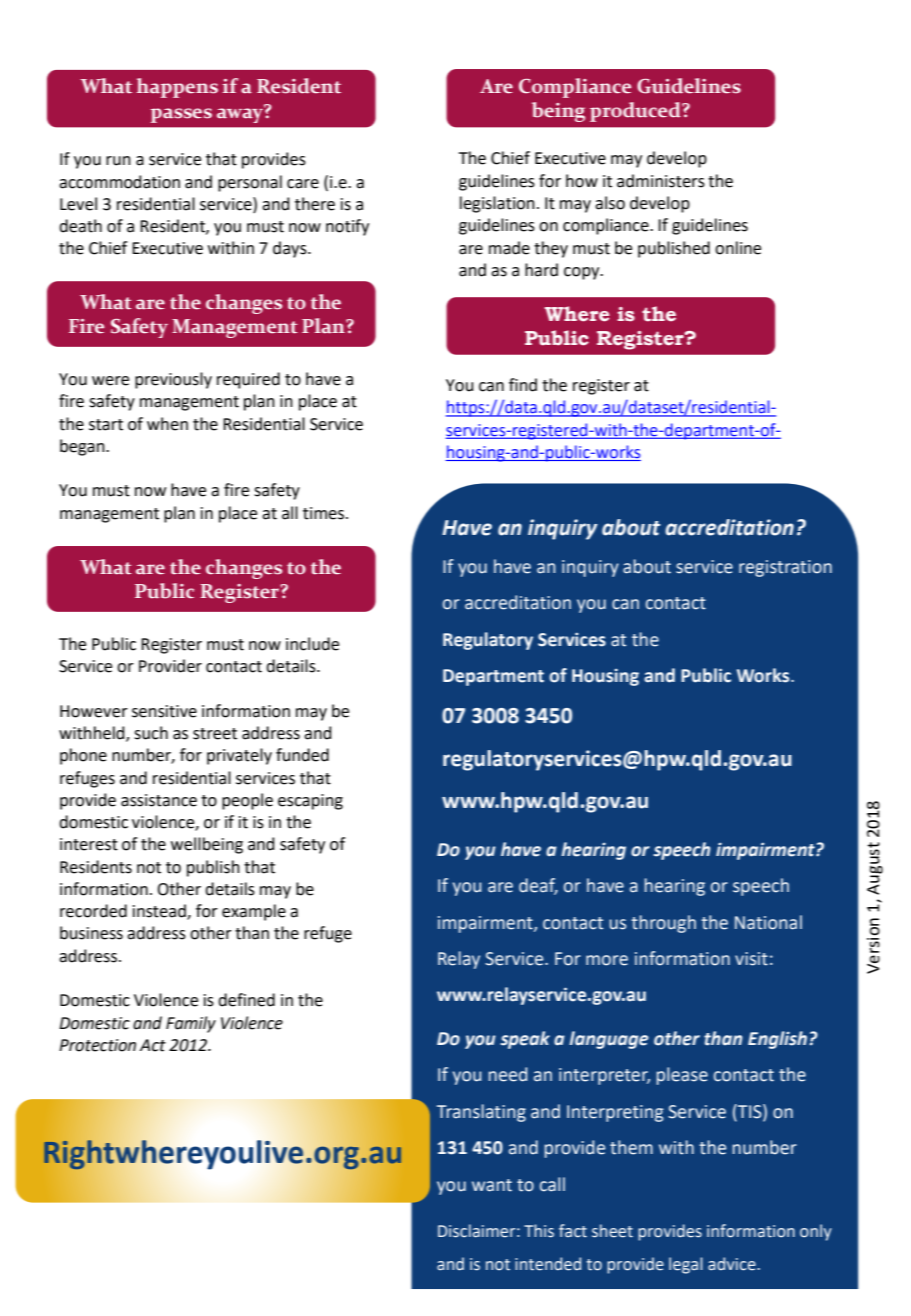 The width and height of the screenshot is (911, 1316). What do you see at coordinates (785, 568) in the screenshot?
I see `registration` at bounding box center [785, 568].
